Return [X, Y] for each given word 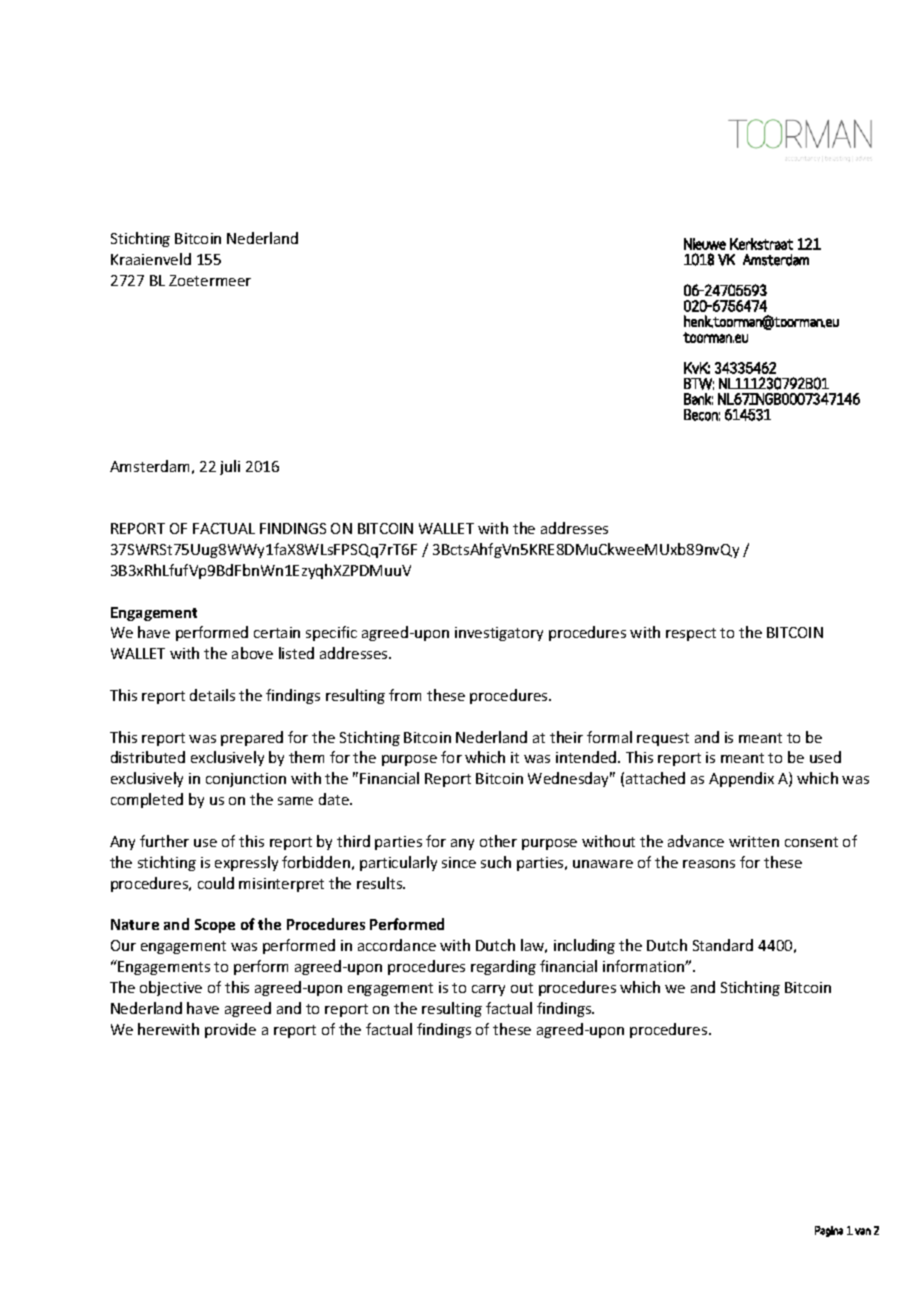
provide [230, 1030]
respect [691, 634]
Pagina [829, 1231]
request [663, 739]
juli [230, 467]
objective [171, 988]
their [566, 737]
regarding [503, 967]
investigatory [499, 634]
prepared [252, 738]
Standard [723, 945]
